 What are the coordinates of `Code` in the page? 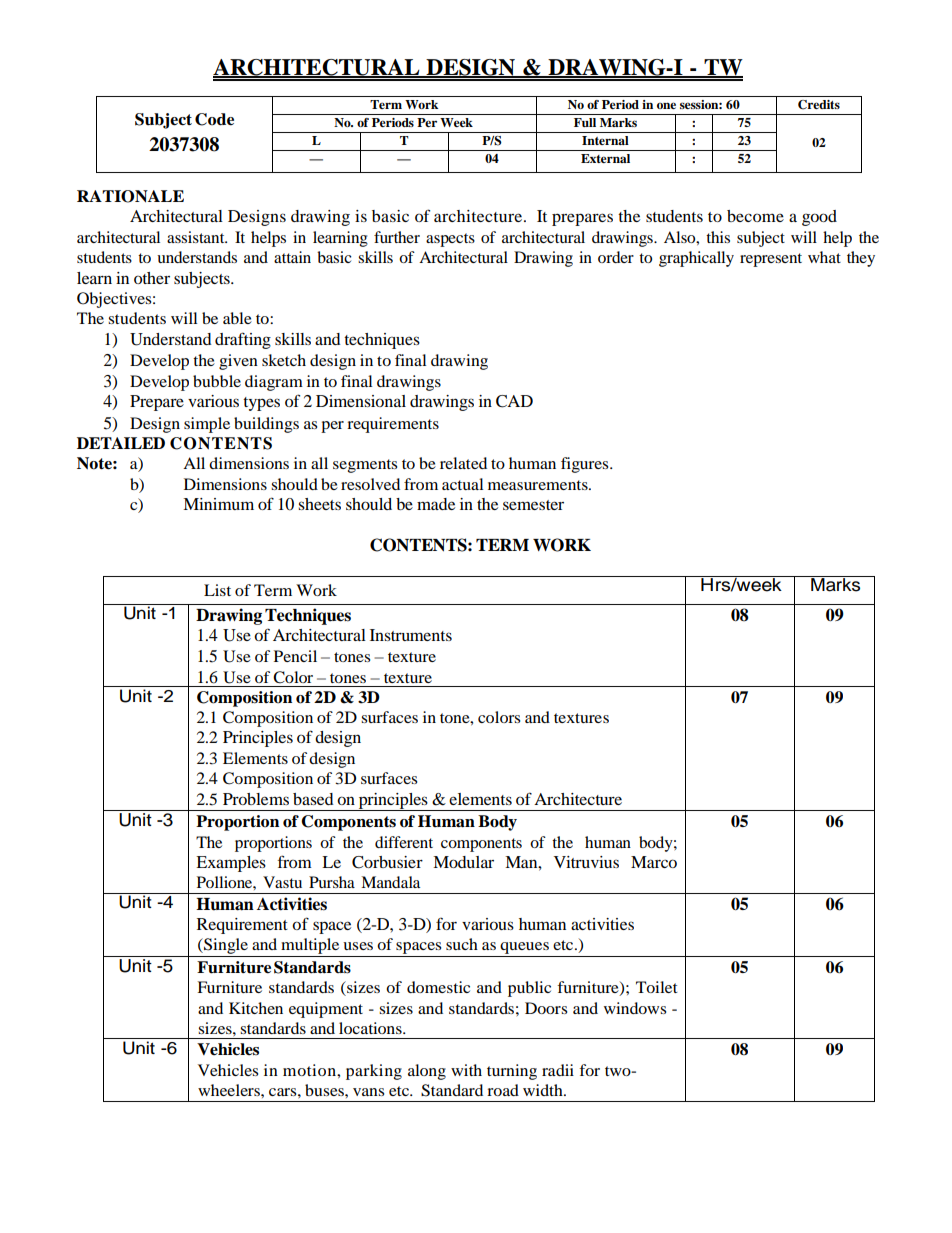 It's located at (214, 119).
